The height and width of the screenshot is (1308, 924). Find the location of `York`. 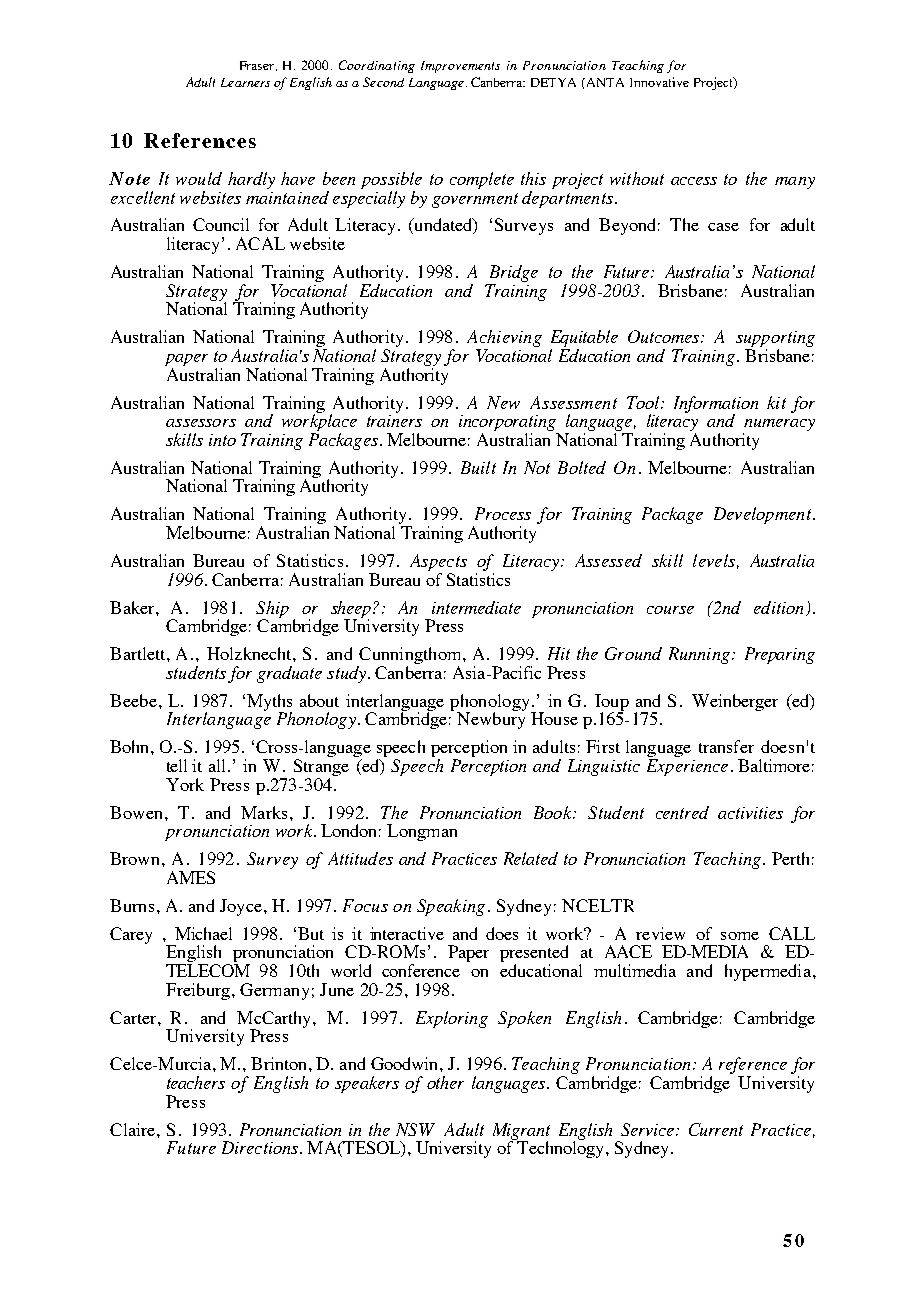

York is located at coordinates (185, 784).
